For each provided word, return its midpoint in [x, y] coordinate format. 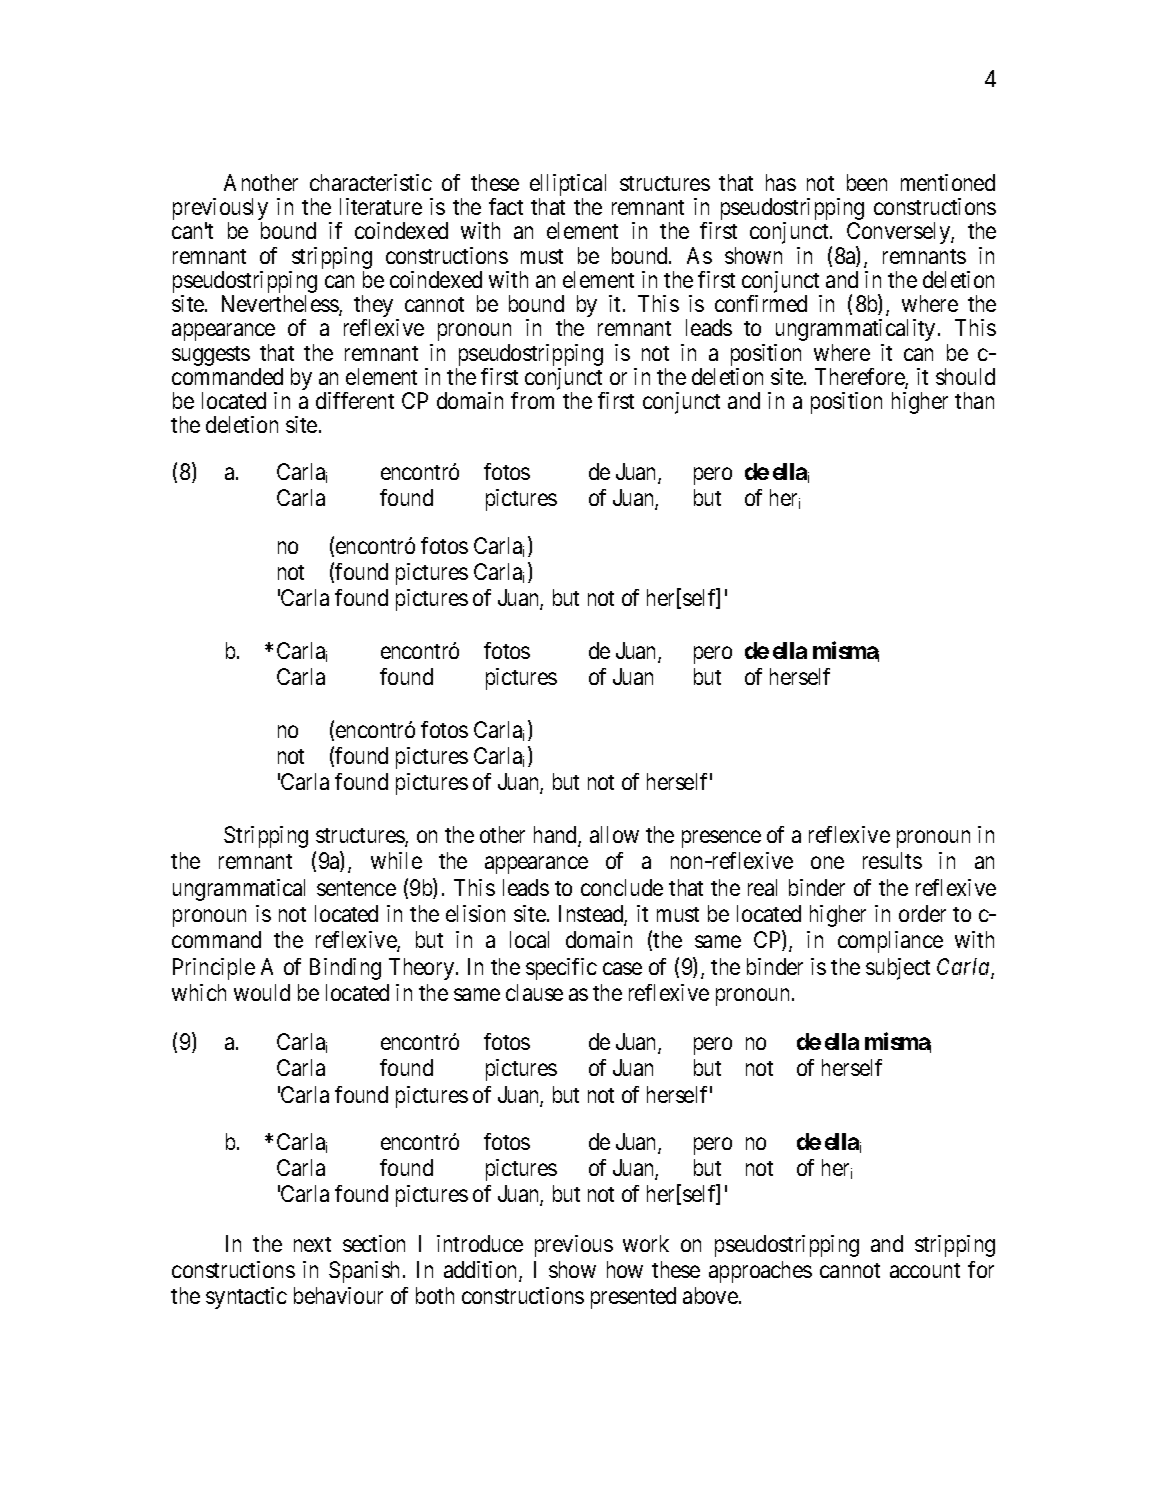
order [922, 913]
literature [381, 206]
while [396, 860]
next [312, 1244]
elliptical [568, 186]
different [355, 400]
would [262, 992]
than [974, 400]
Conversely [899, 234]
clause [534, 992]
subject [898, 969]
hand [556, 836]
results [892, 860]
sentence [356, 888]
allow [614, 834]
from [532, 400]
